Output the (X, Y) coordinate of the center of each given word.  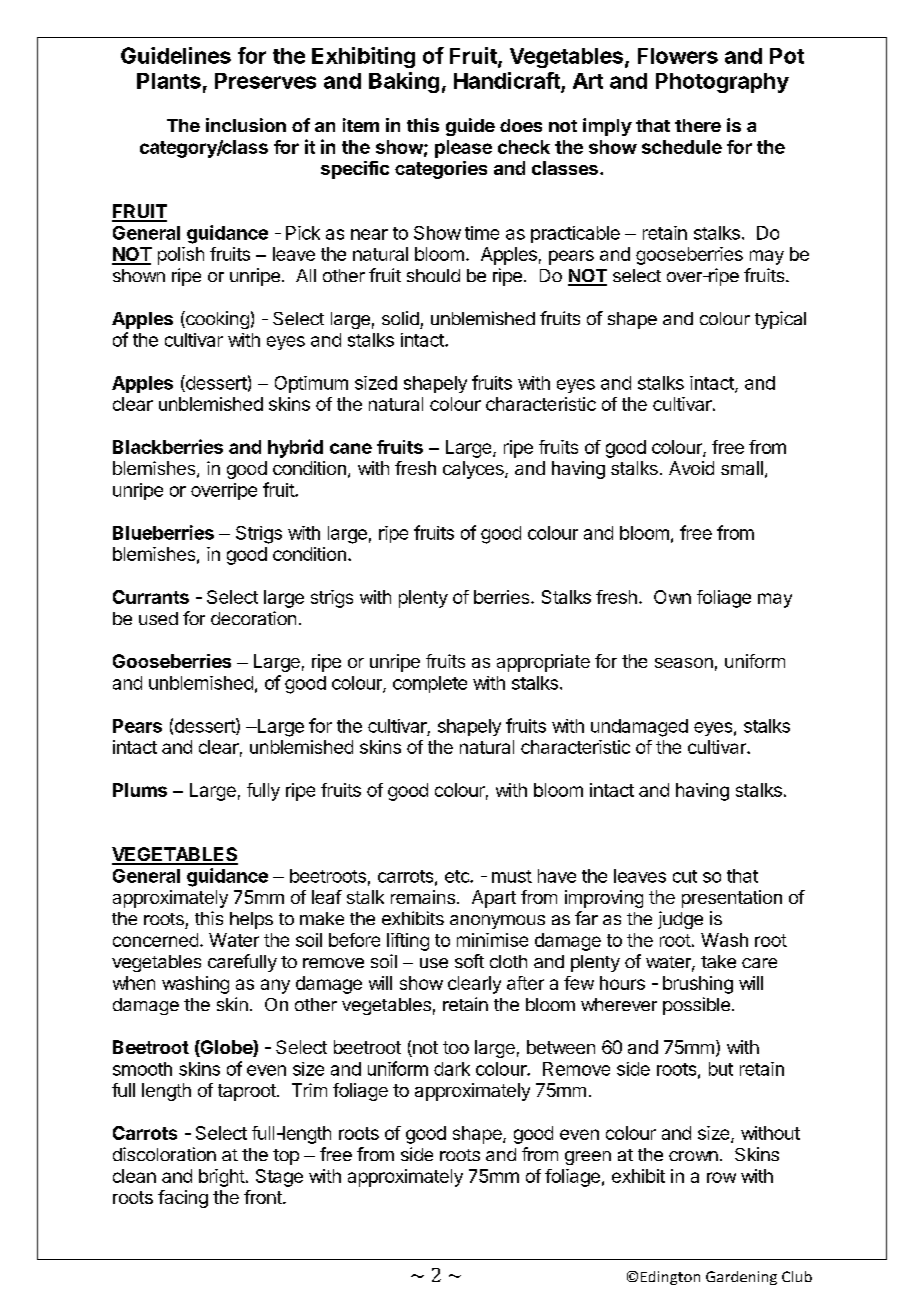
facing (183, 1199)
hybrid (295, 448)
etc (458, 876)
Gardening (741, 1278)
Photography (722, 83)
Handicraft (507, 80)
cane (351, 448)
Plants (169, 81)
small (742, 468)
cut (685, 876)
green (588, 1158)
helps (251, 920)
